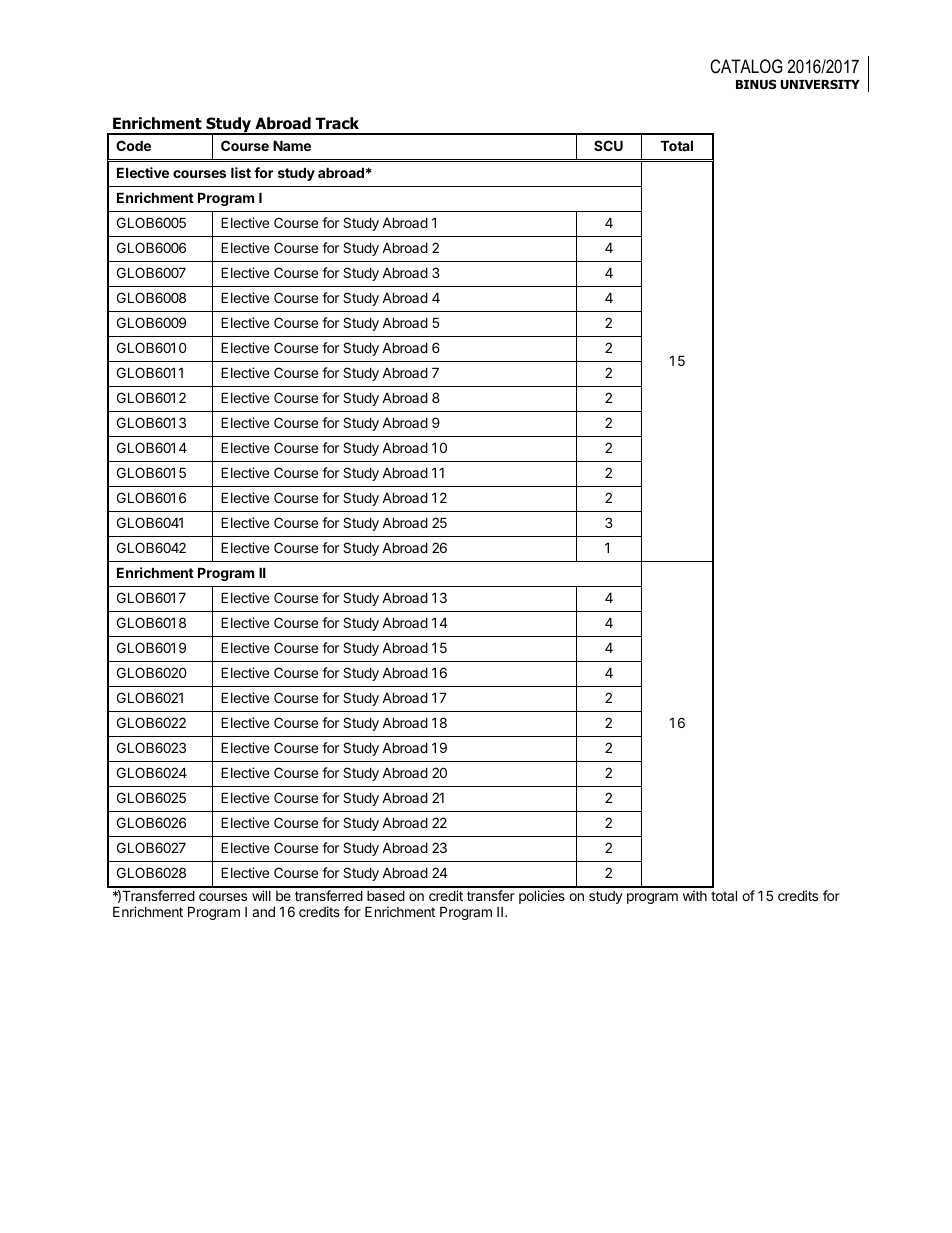  I want to click on and, so click(263, 911).
